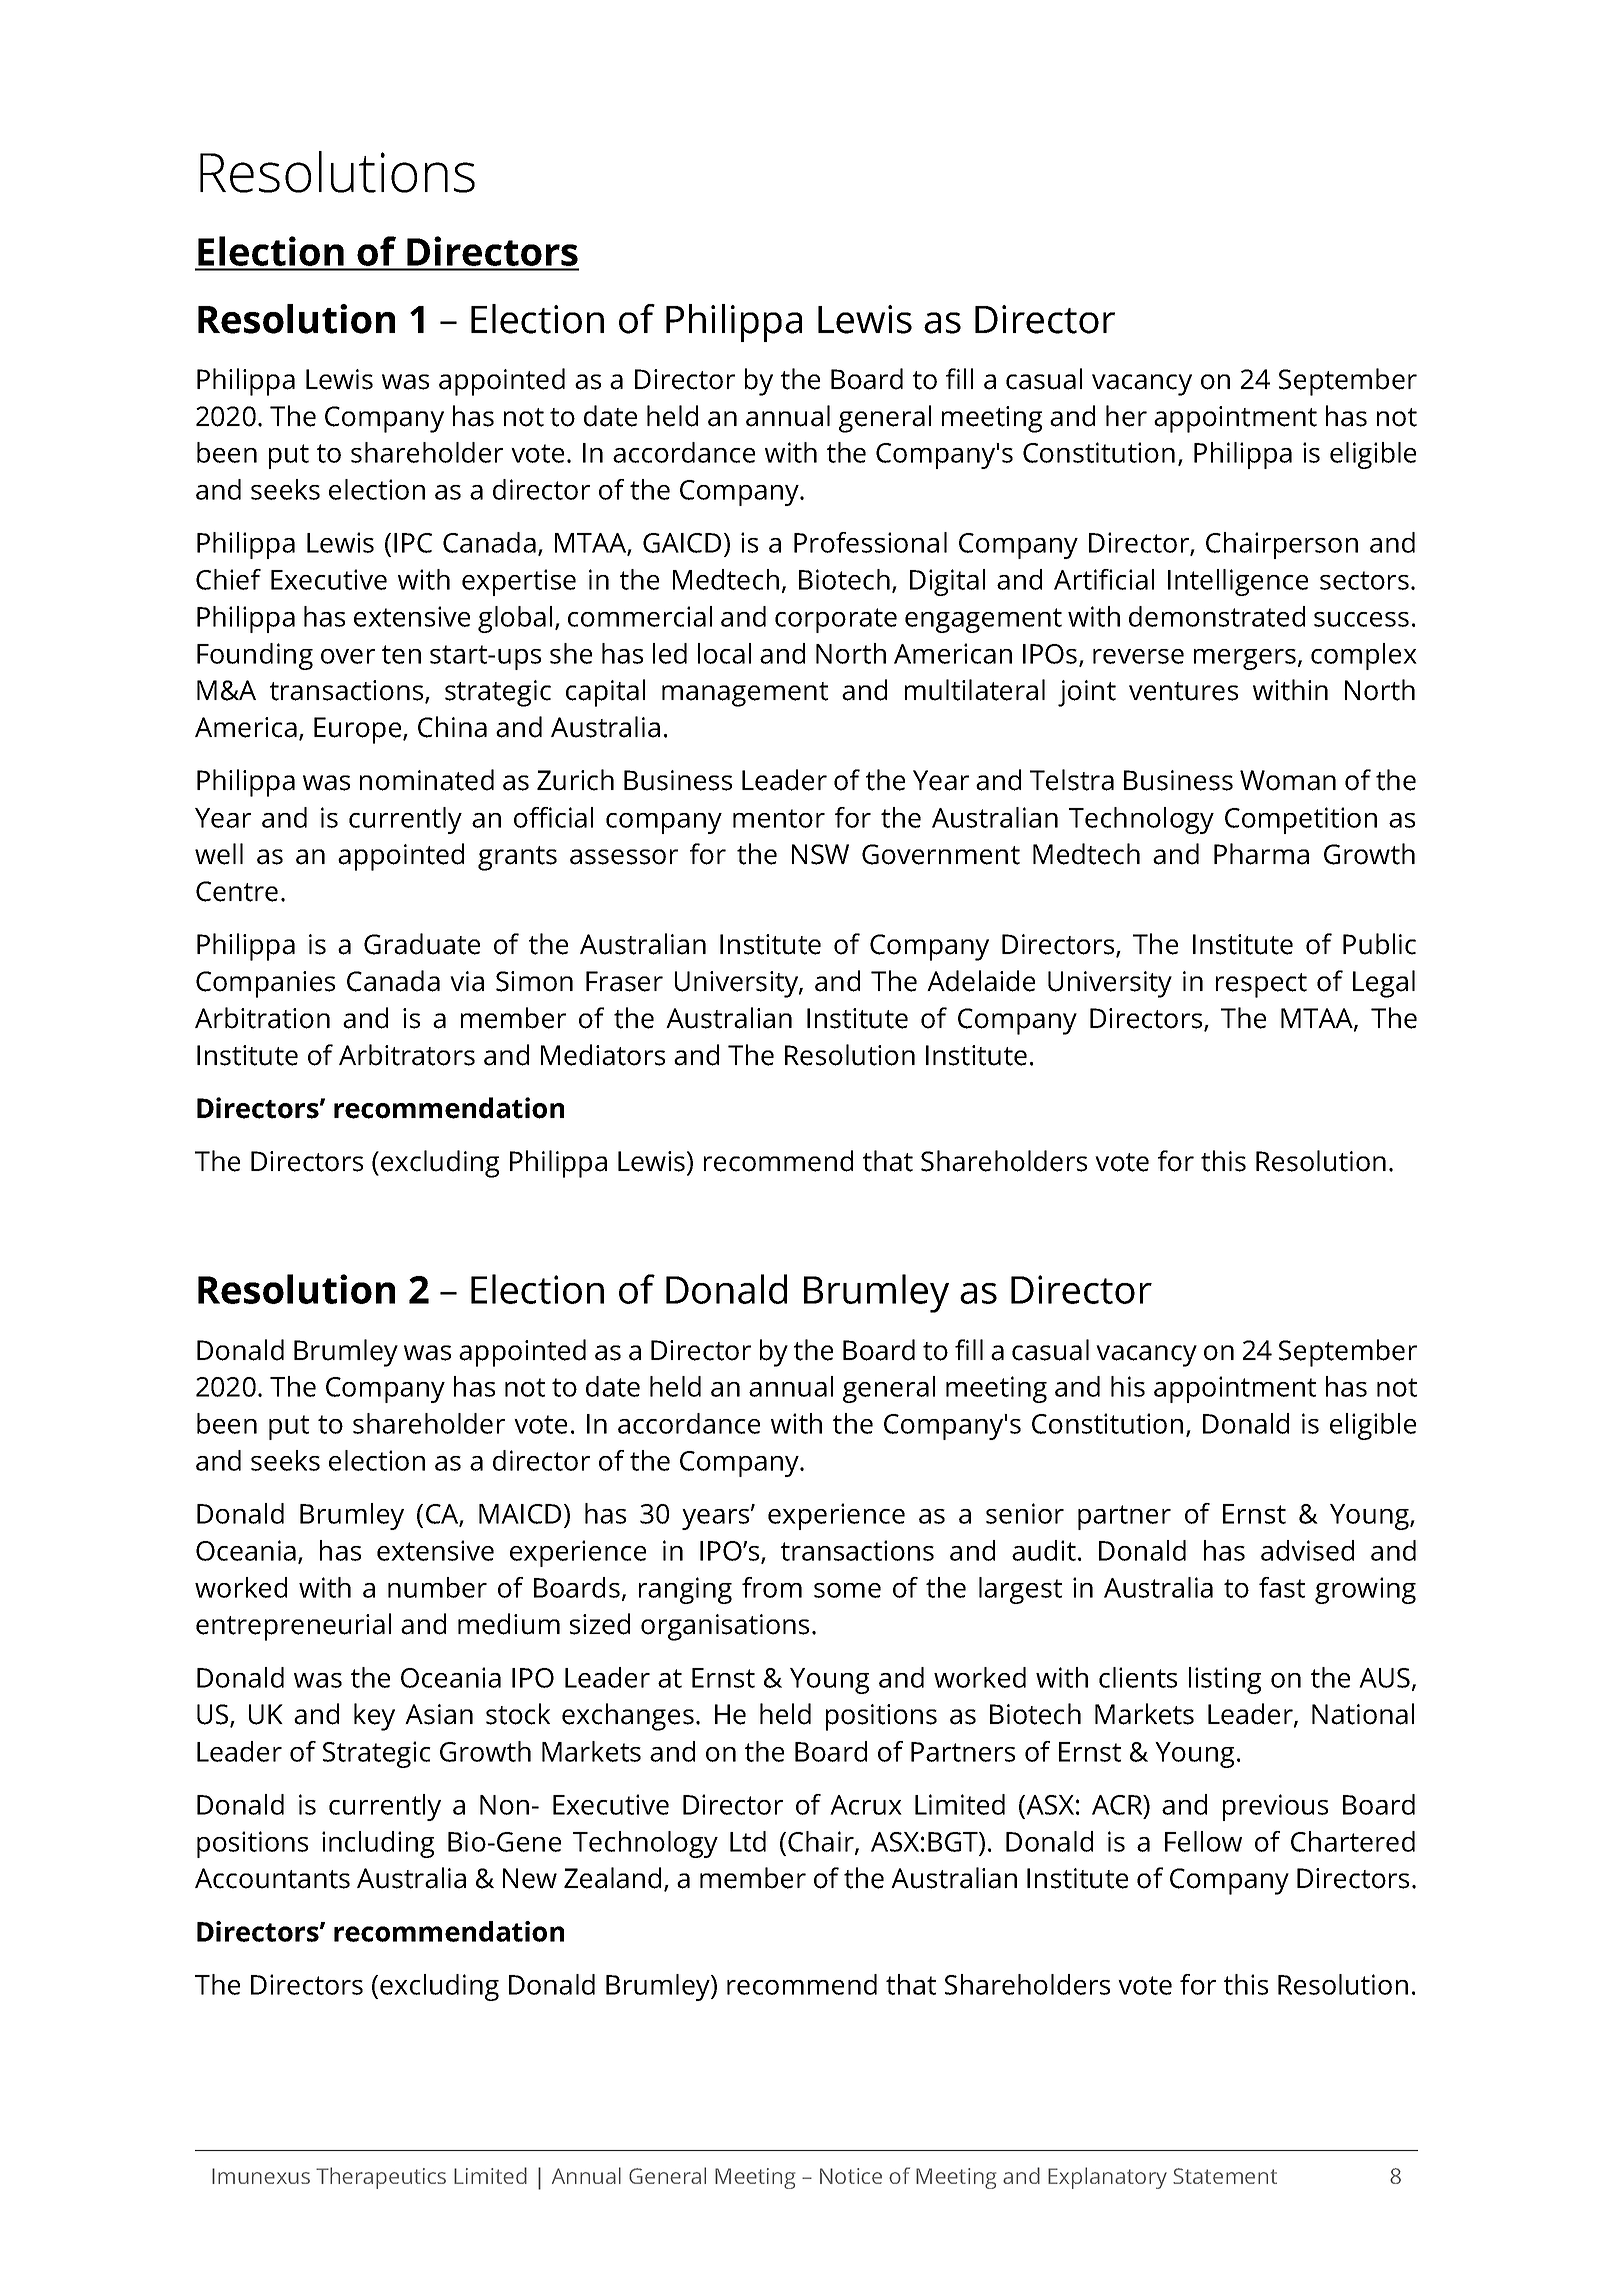 The width and height of the screenshot is (1613, 2280). What do you see at coordinates (603, 1055) in the screenshot?
I see `Mediators` at bounding box center [603, 1055].
